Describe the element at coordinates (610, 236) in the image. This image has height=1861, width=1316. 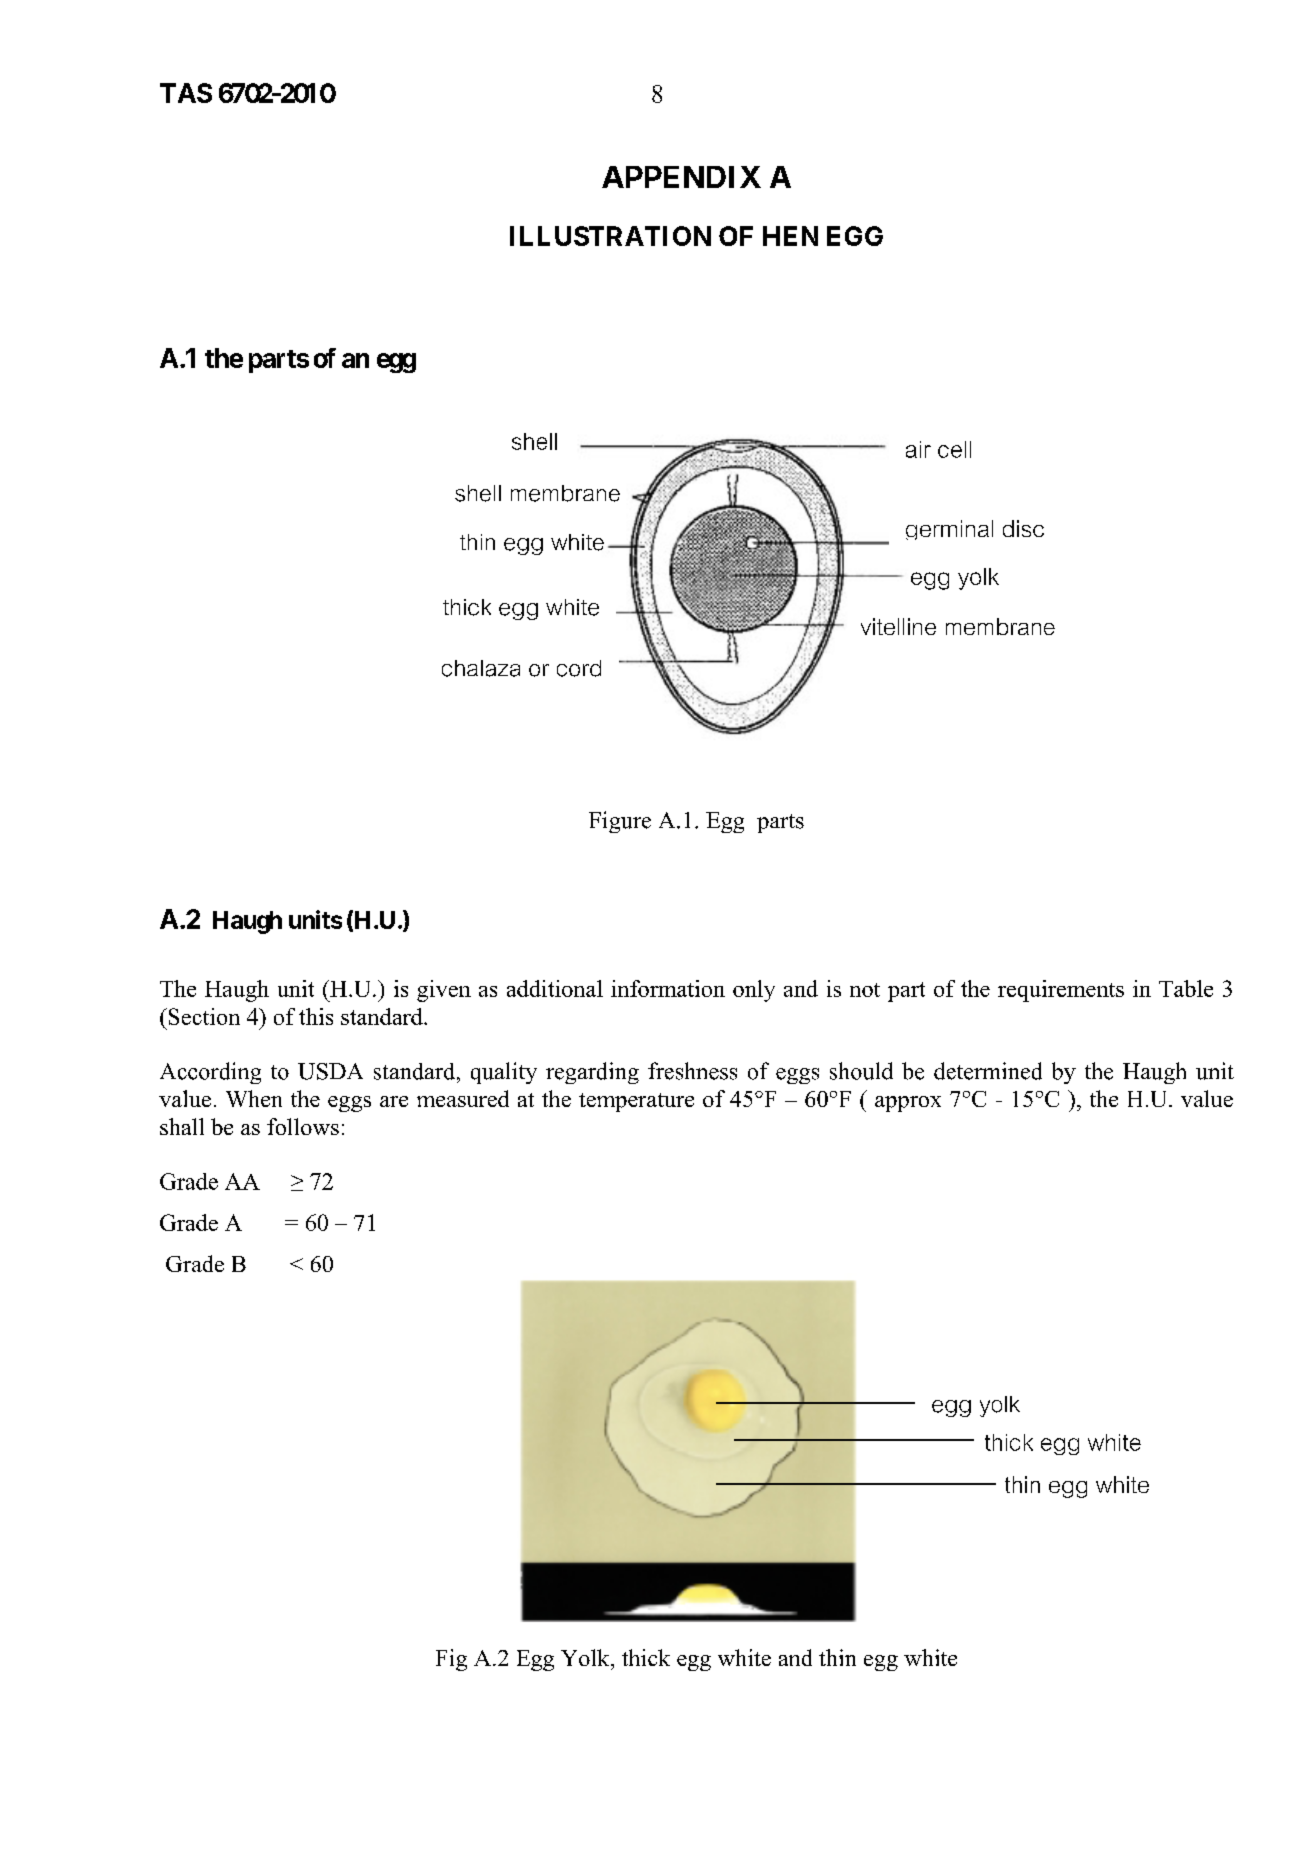
I see `ILLUSTRATION` at that location.
